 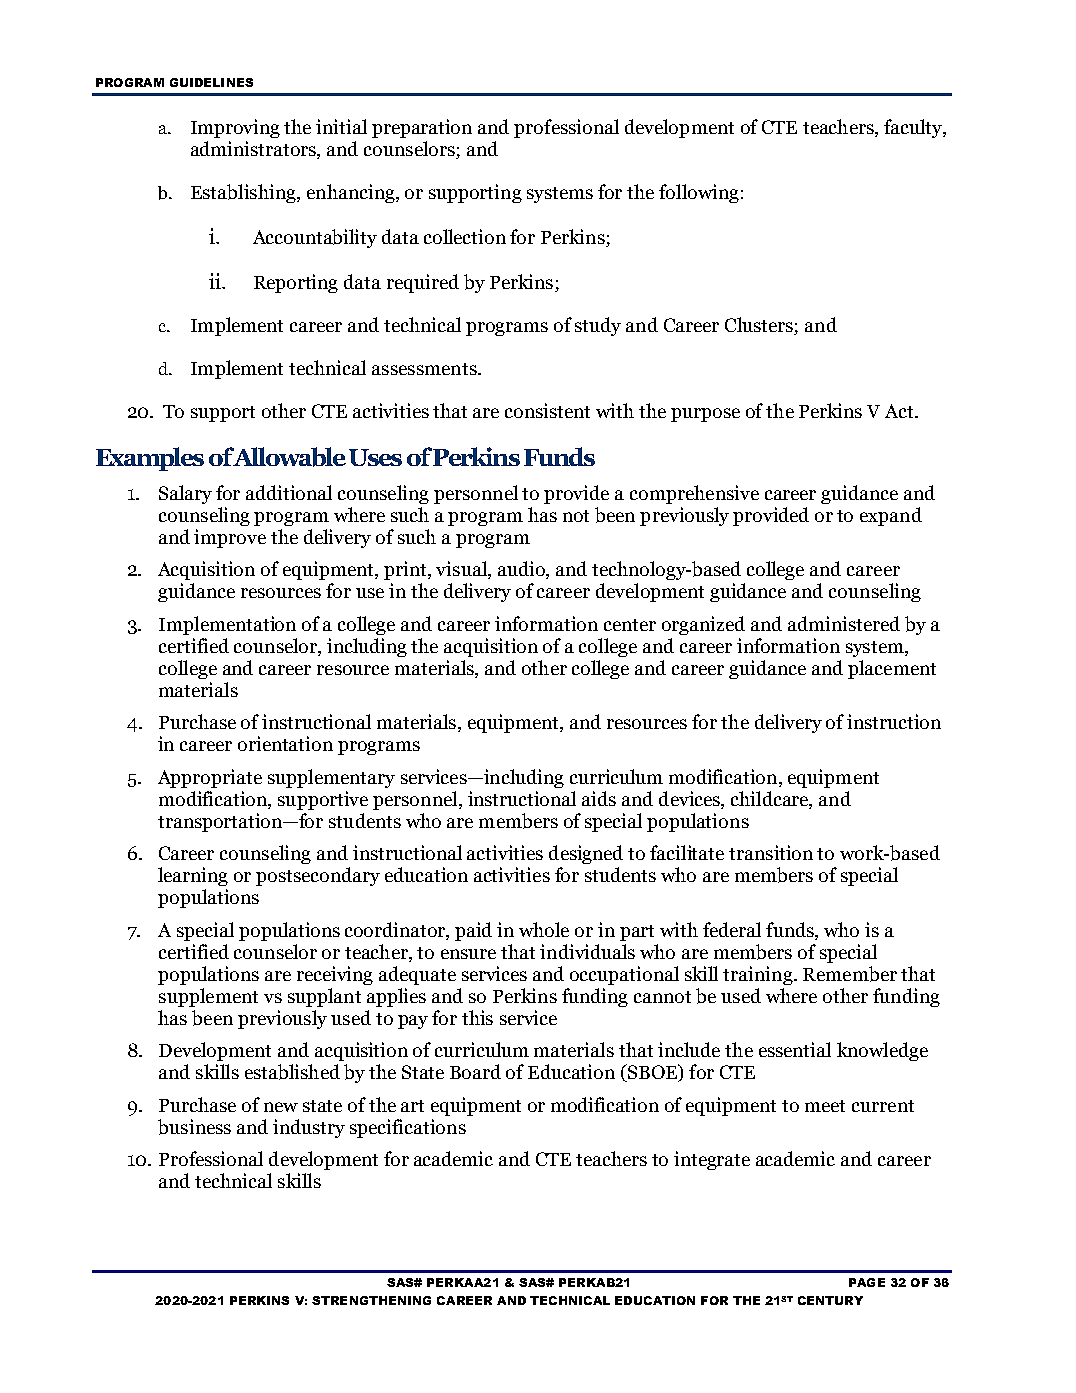 What do you see at coordinates (422, 128) in the document?
I see `preparation` at bounding box center [422, 128].
